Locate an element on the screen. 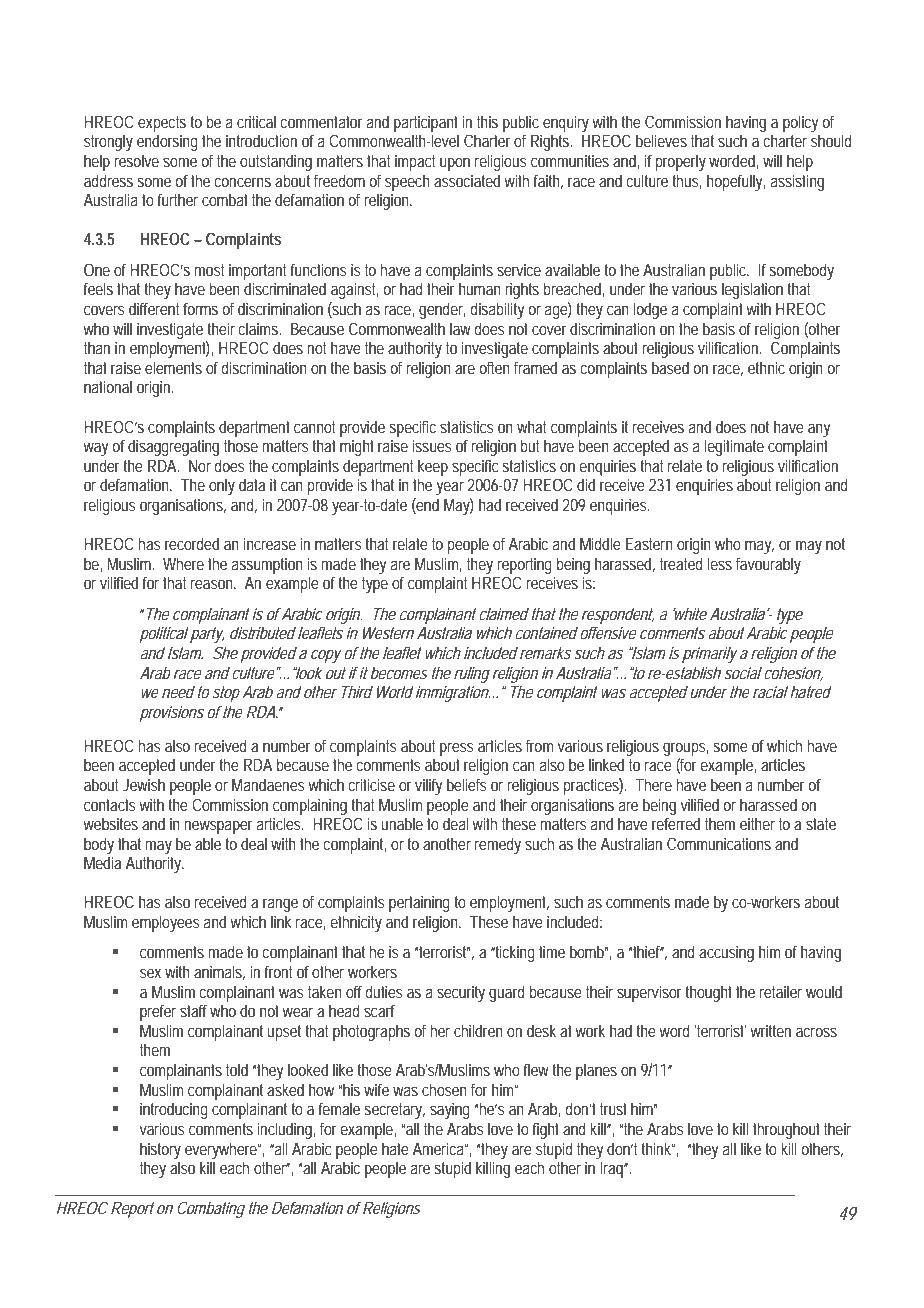  often is located at coordinates (494, 368).
